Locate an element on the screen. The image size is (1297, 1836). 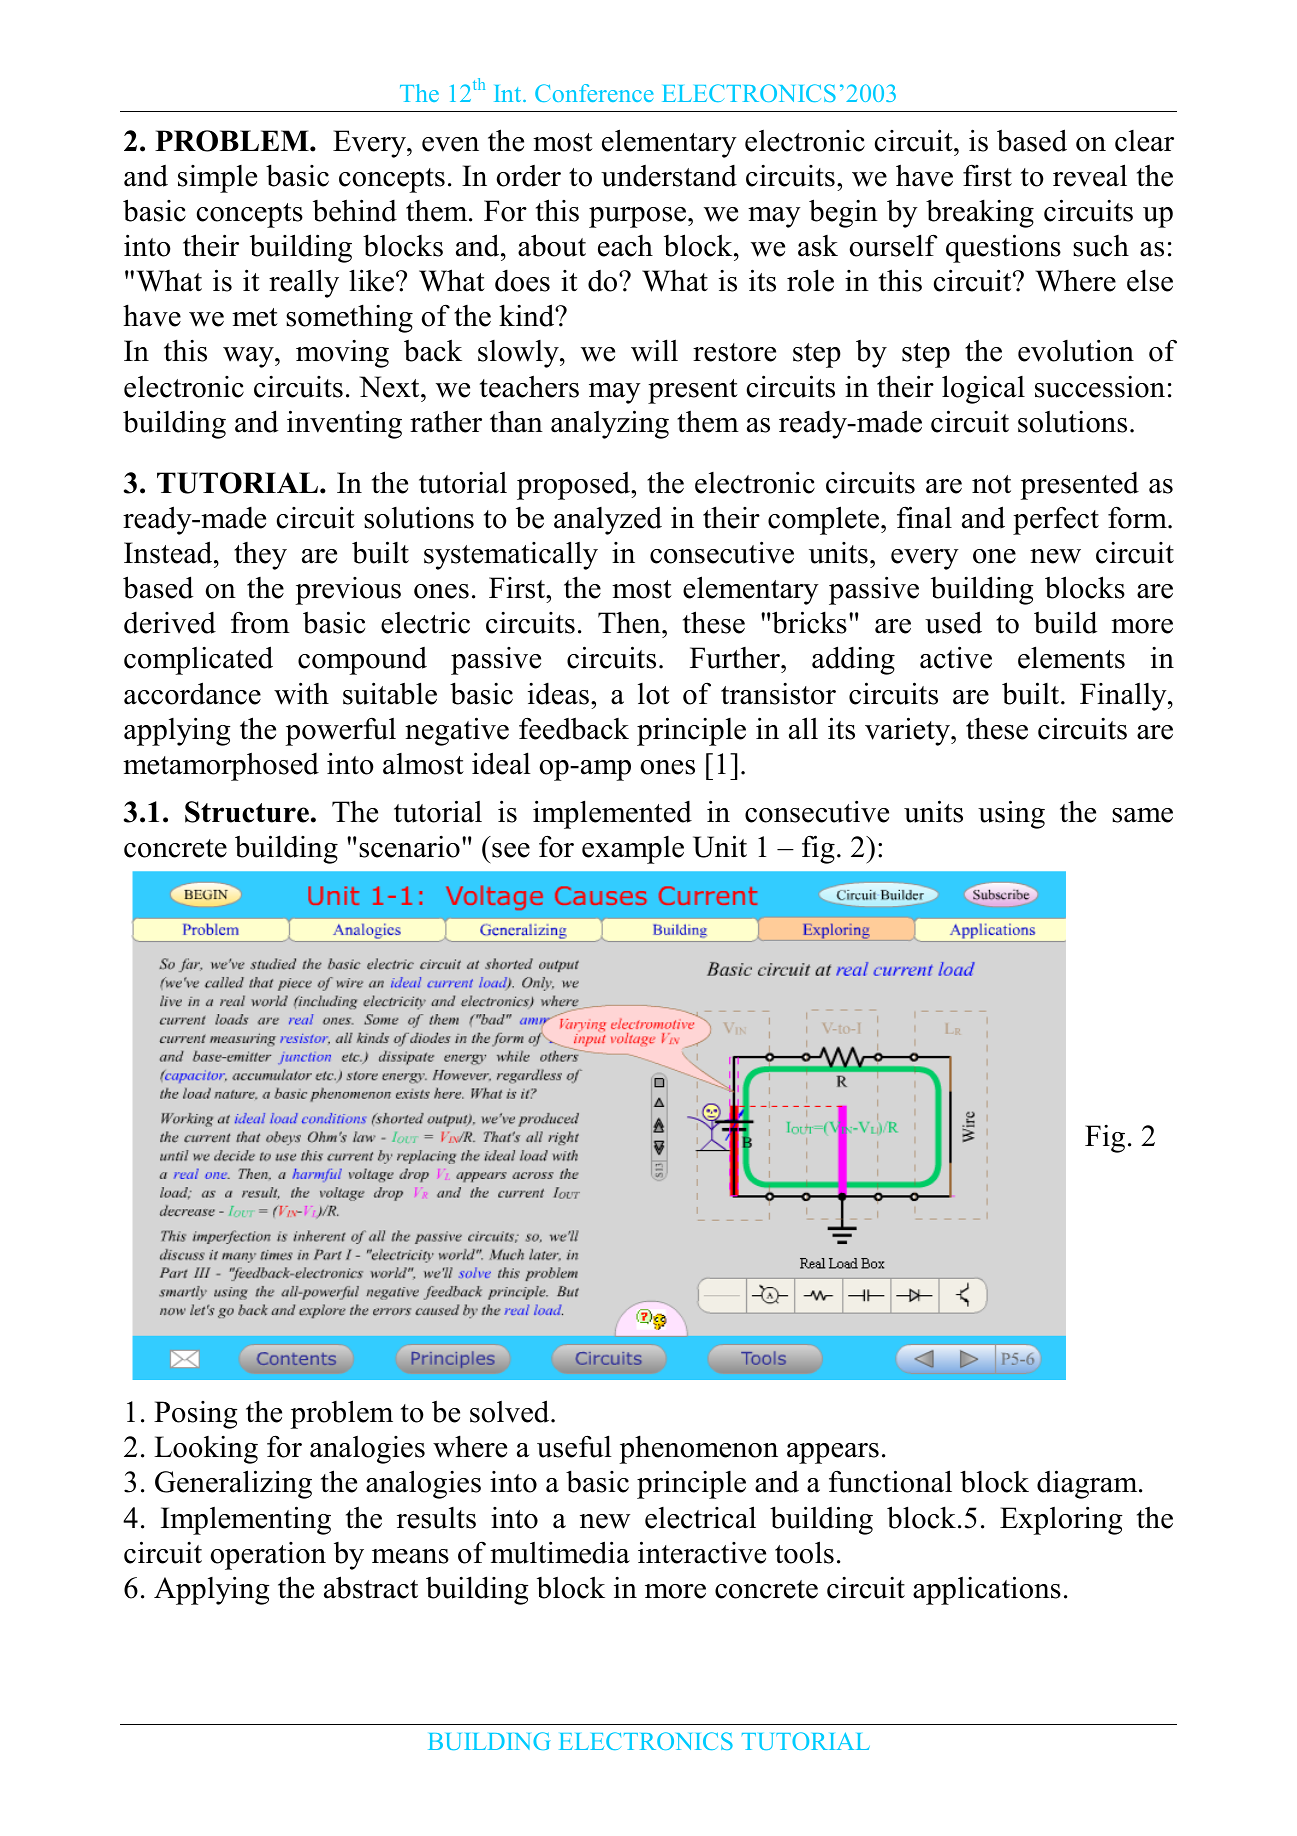
simple is located at coordinates (217, 179).
